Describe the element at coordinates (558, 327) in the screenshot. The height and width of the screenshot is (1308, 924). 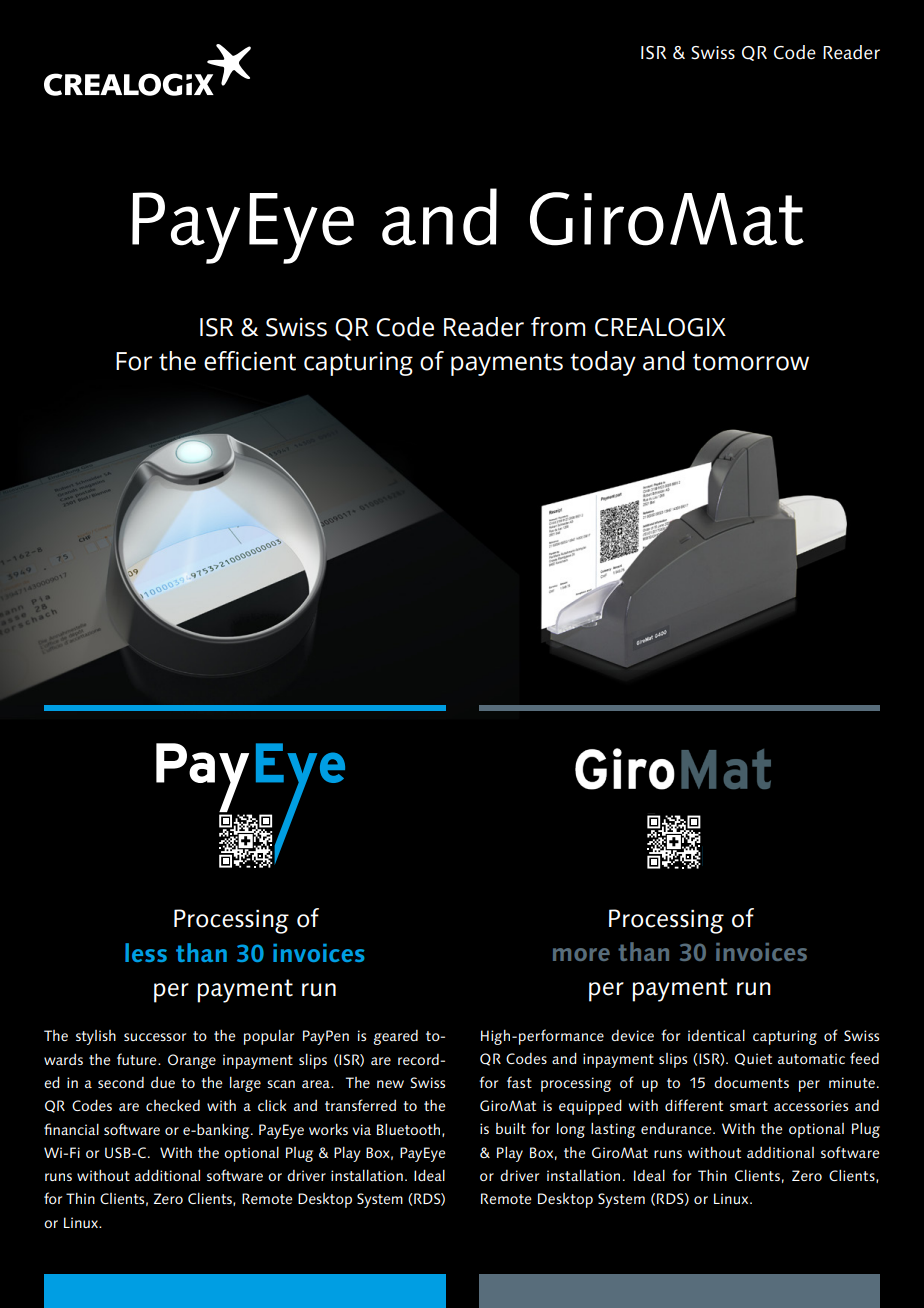
I see `from` at that location.
